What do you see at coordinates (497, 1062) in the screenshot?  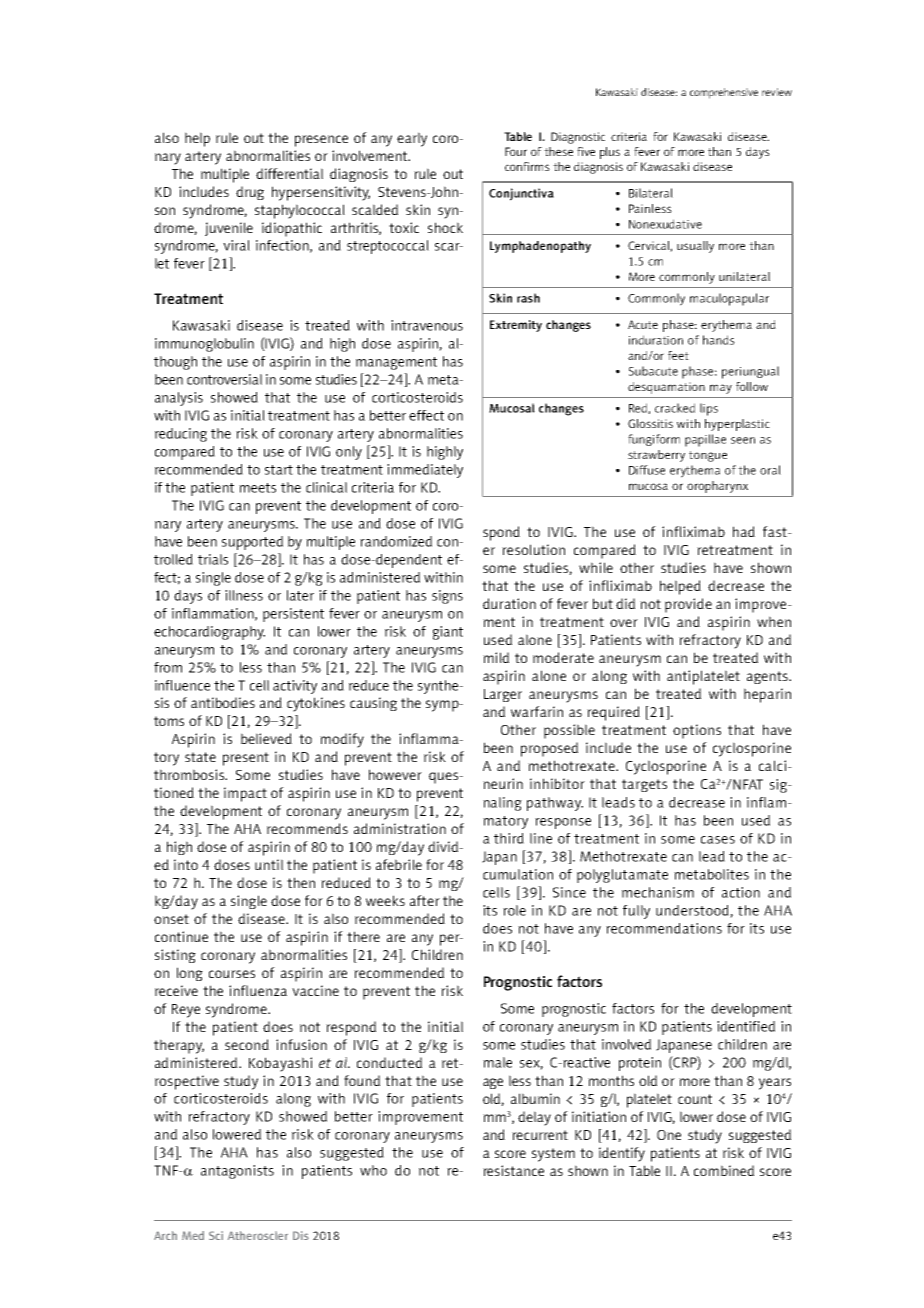 I see `male` at bounding box center [497, 1062].
